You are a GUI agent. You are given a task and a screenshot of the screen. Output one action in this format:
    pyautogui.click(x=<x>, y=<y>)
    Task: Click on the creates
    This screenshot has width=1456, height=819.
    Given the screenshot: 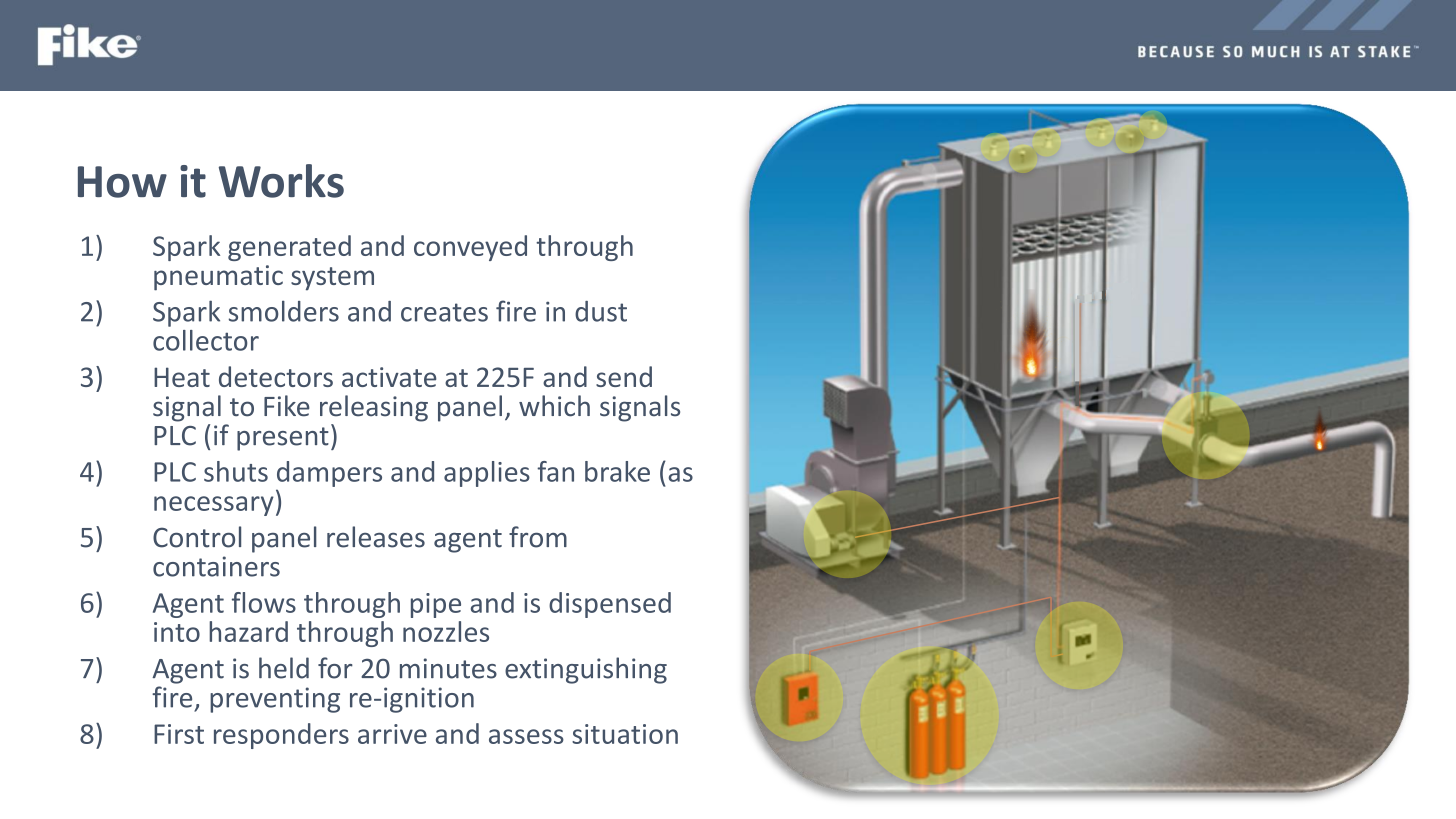 What is the action you would take?
    pyautogui.click(x=444, y=312)
